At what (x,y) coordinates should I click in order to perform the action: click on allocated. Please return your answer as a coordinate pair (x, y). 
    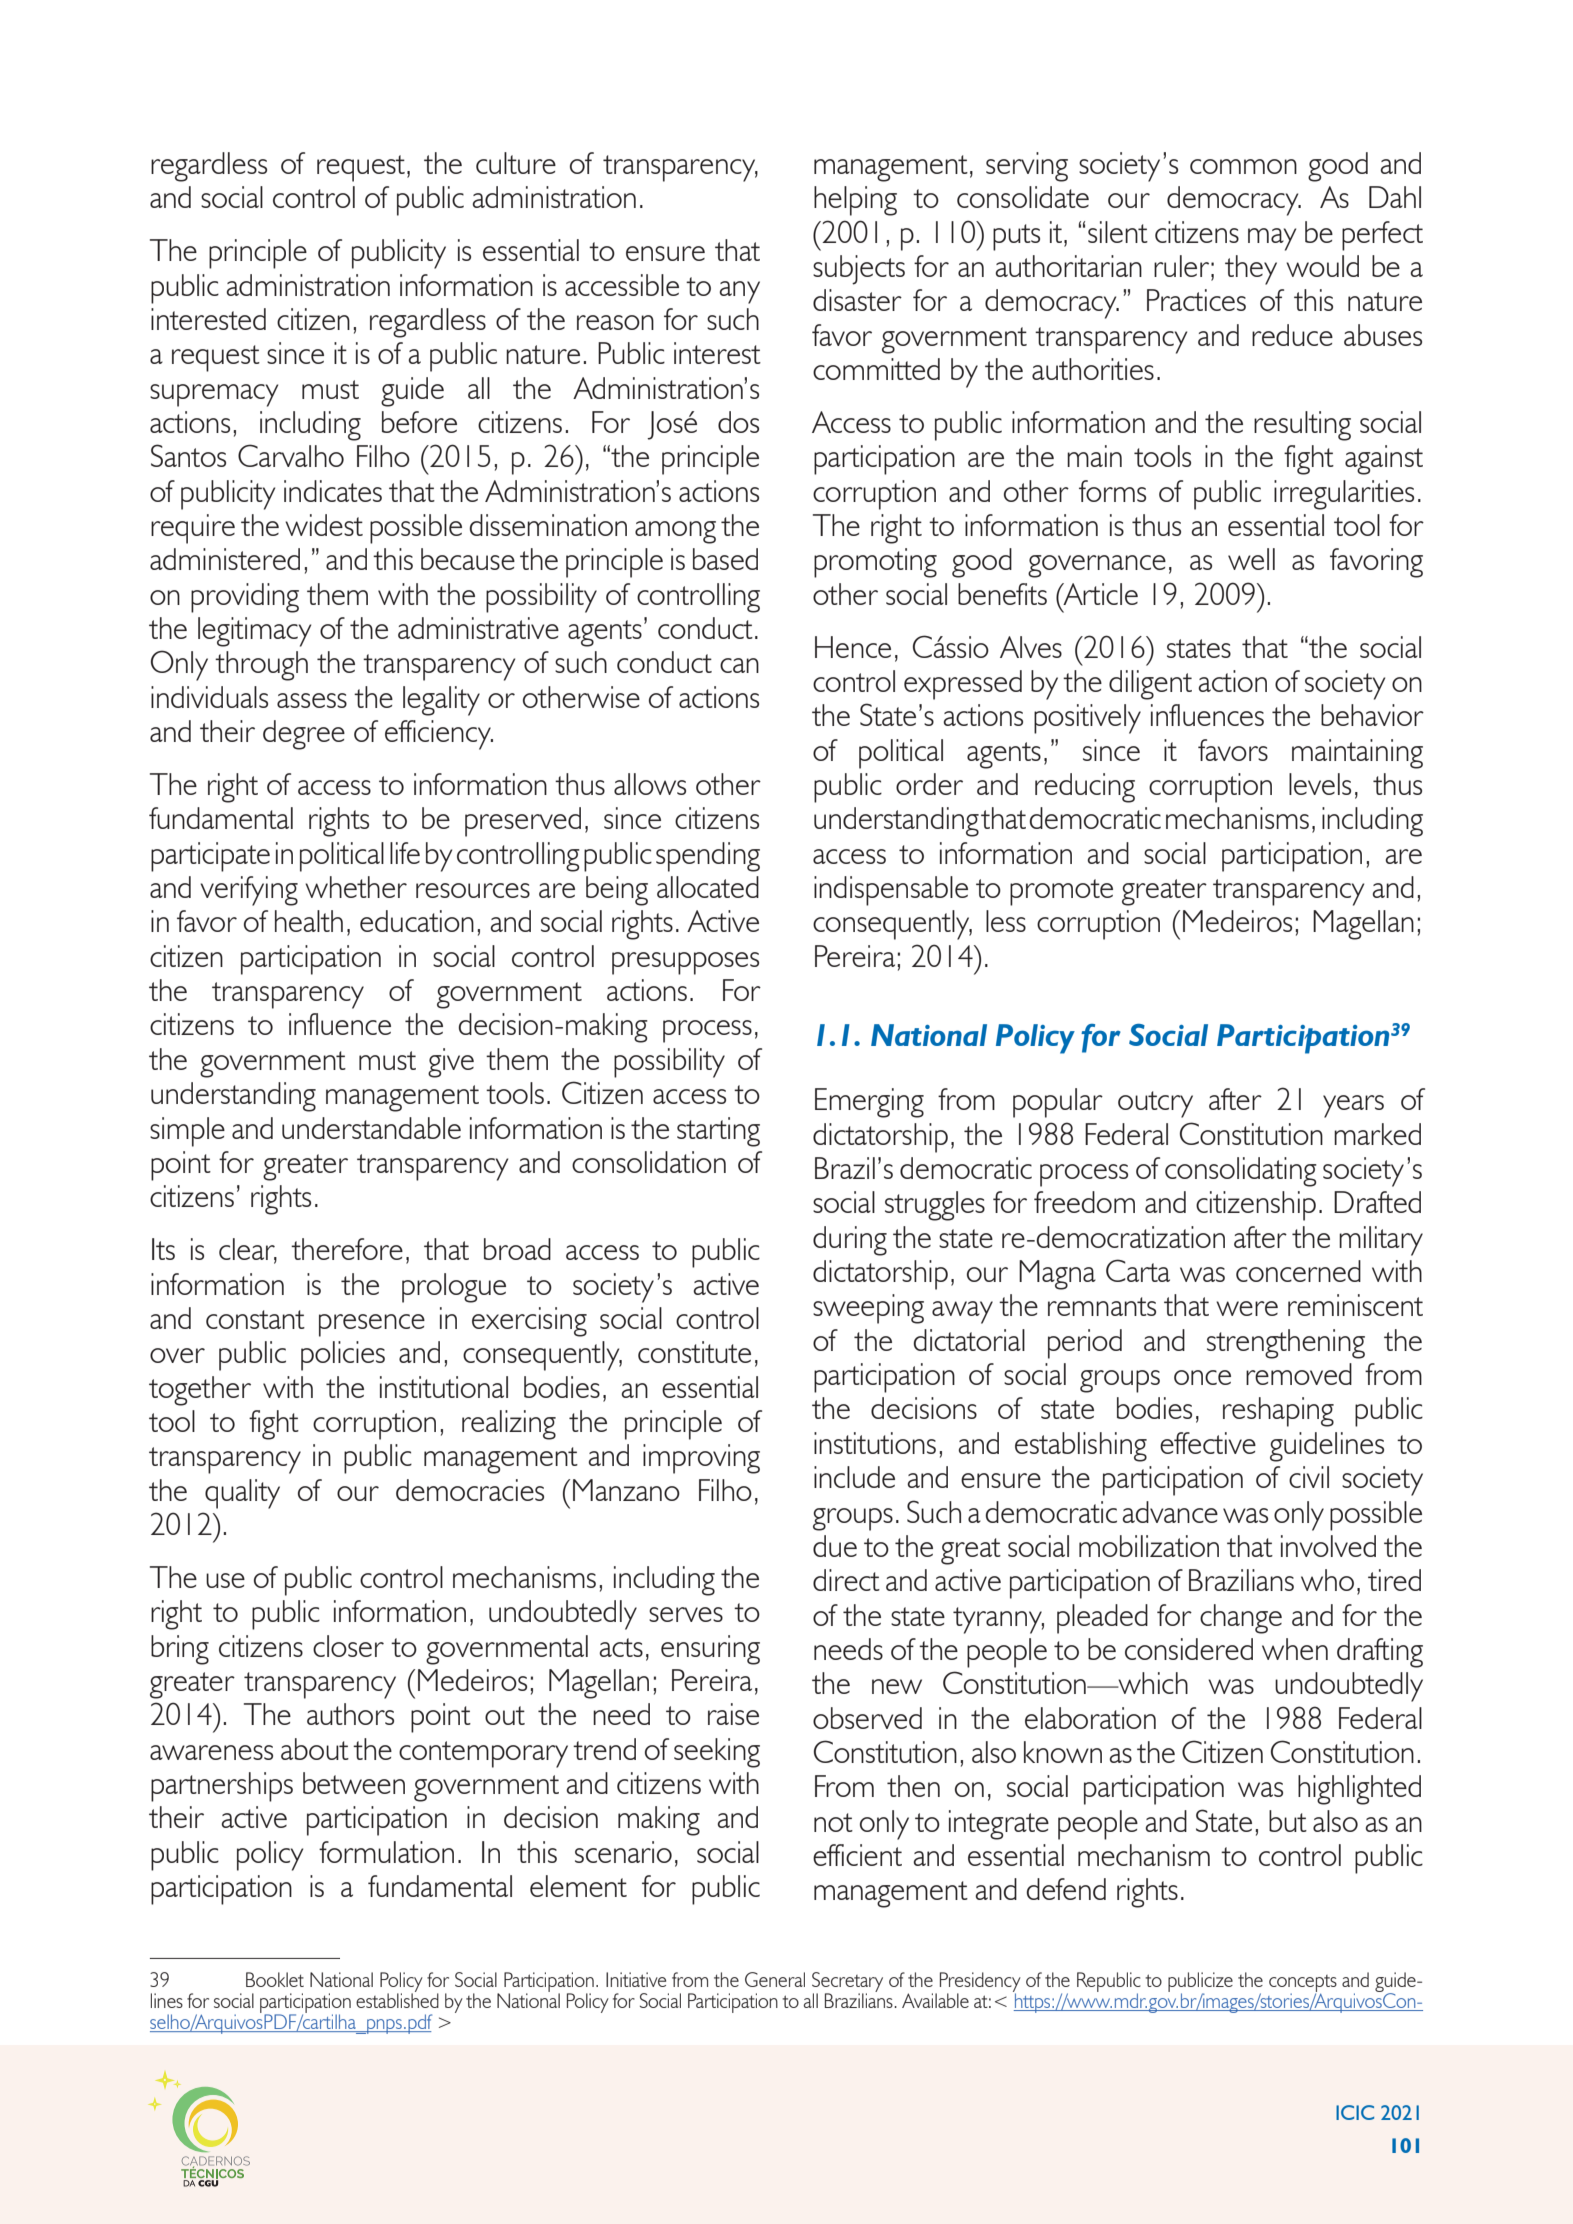
    Looking at the image, I should click on (708, 887).
